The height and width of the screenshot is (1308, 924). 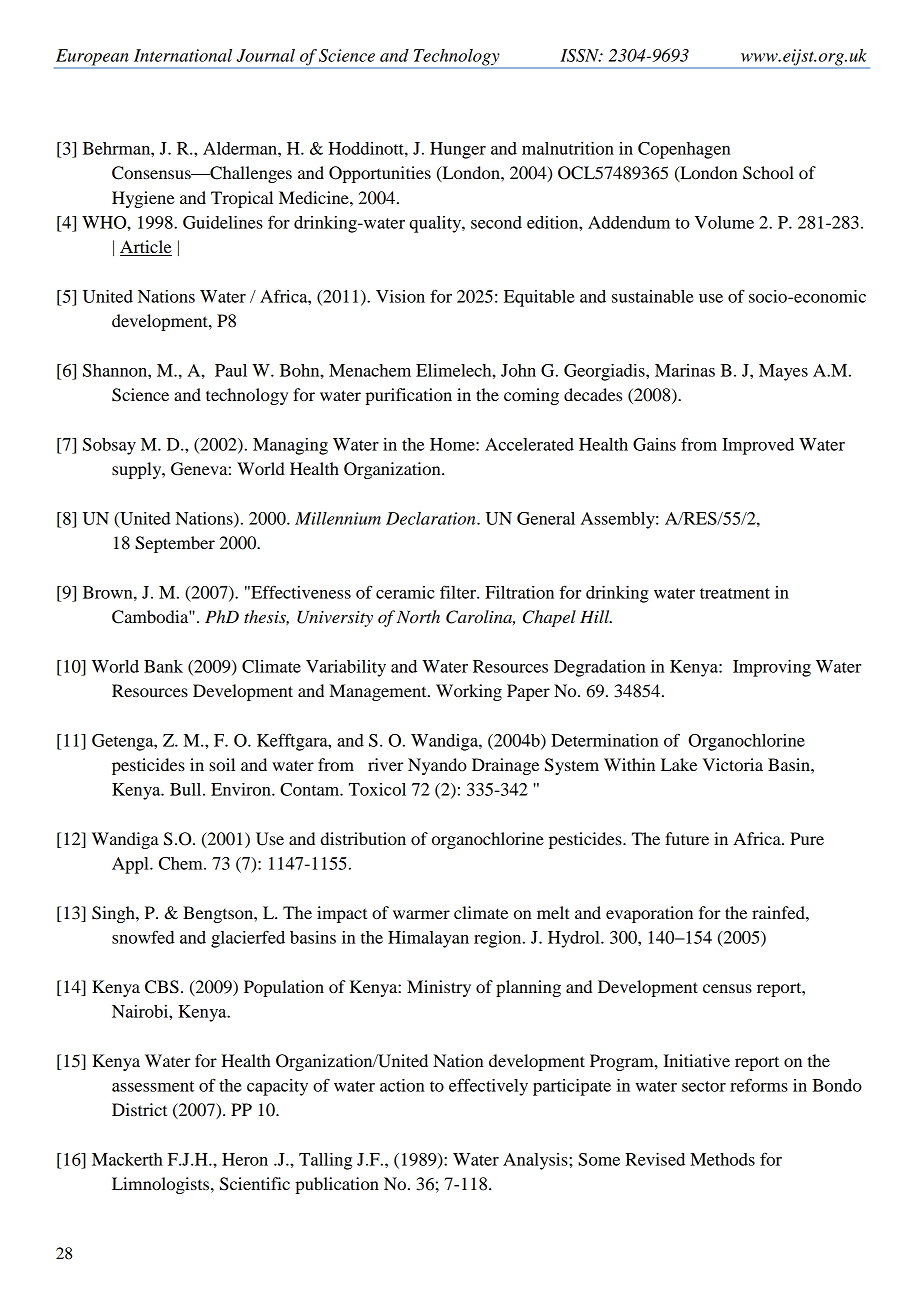 I want to click on Bank, so click(x=163, y=666).
